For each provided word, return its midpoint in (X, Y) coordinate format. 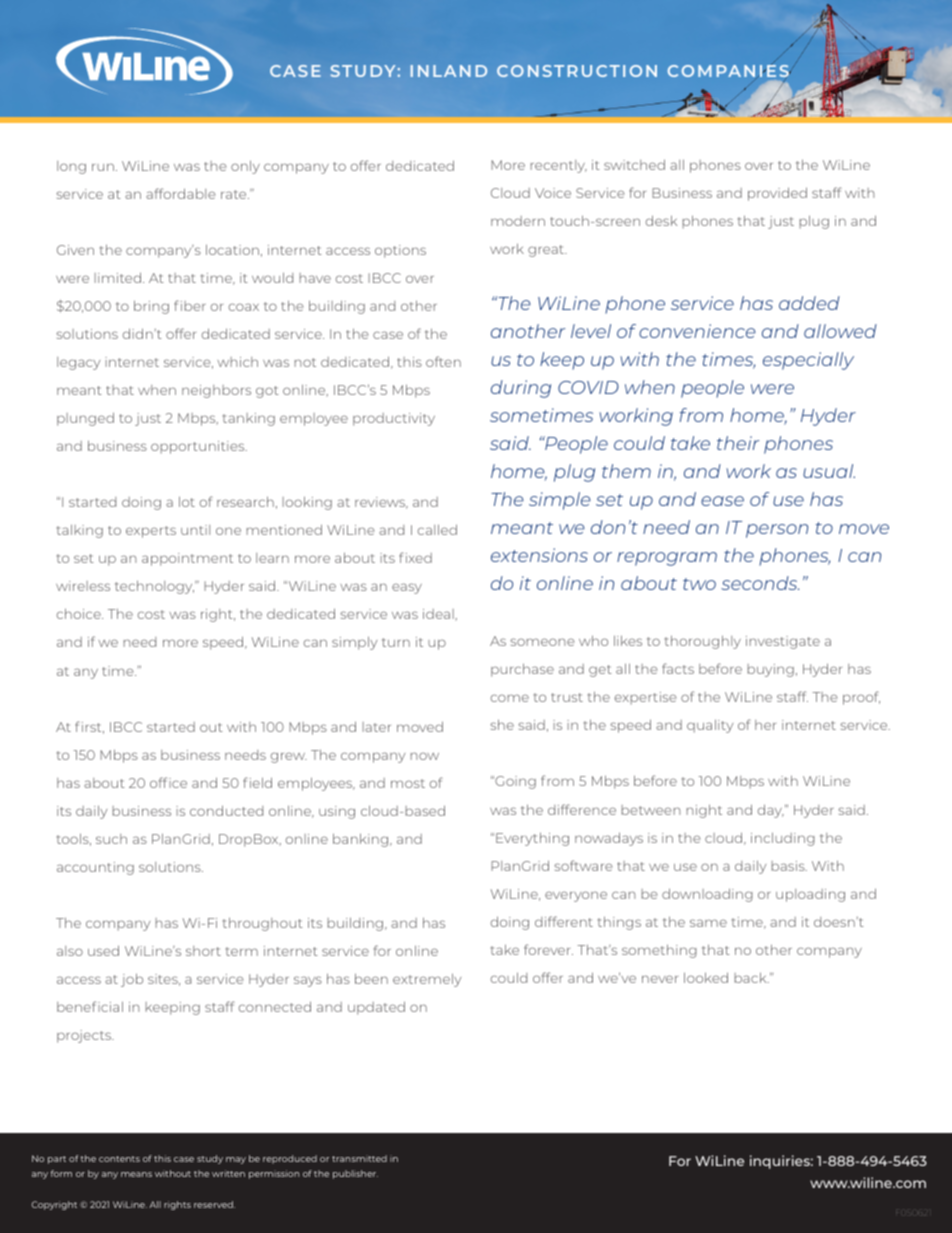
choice (80, 613)
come (510, 698)
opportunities (199, 447)
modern (518, 221)
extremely (427, 980)
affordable (181, 193)
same (708, 923)
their (738, 443)
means (136, 1174)
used (103, 950)
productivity (394, 419)
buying (771, 670)
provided (777, 194)
